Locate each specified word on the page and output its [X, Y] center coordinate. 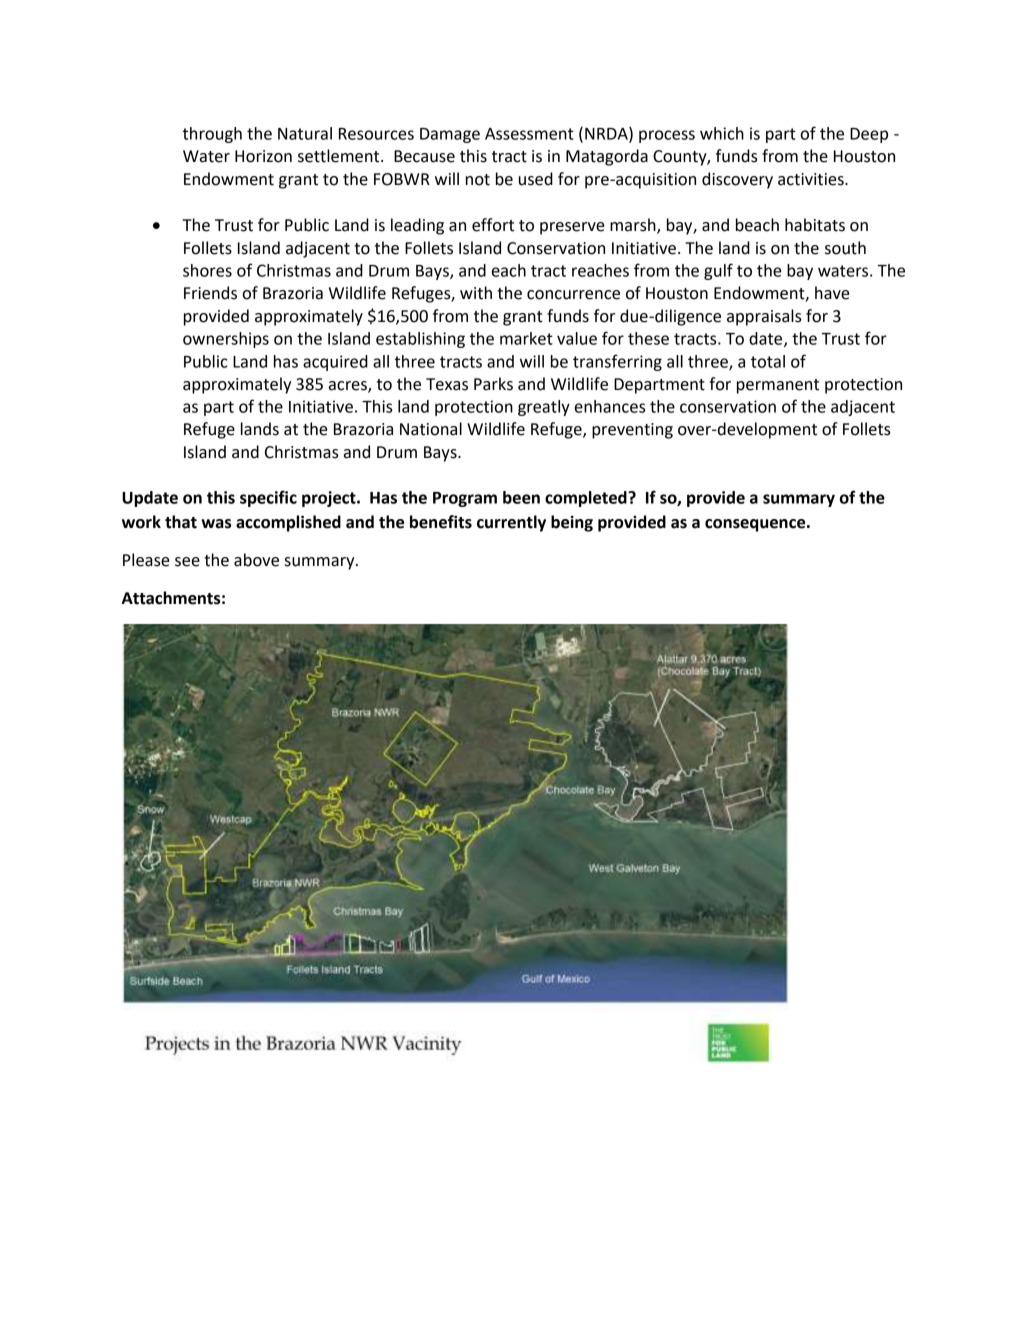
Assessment [529, 134]
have [832, 293]
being [572, 523]
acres [349, 387]
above [256, 560]
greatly [544, 408]
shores [207, 270]
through [212, 135]
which [722, 133]
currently [511, 523]
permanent [778, 386]
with [476, 293]
